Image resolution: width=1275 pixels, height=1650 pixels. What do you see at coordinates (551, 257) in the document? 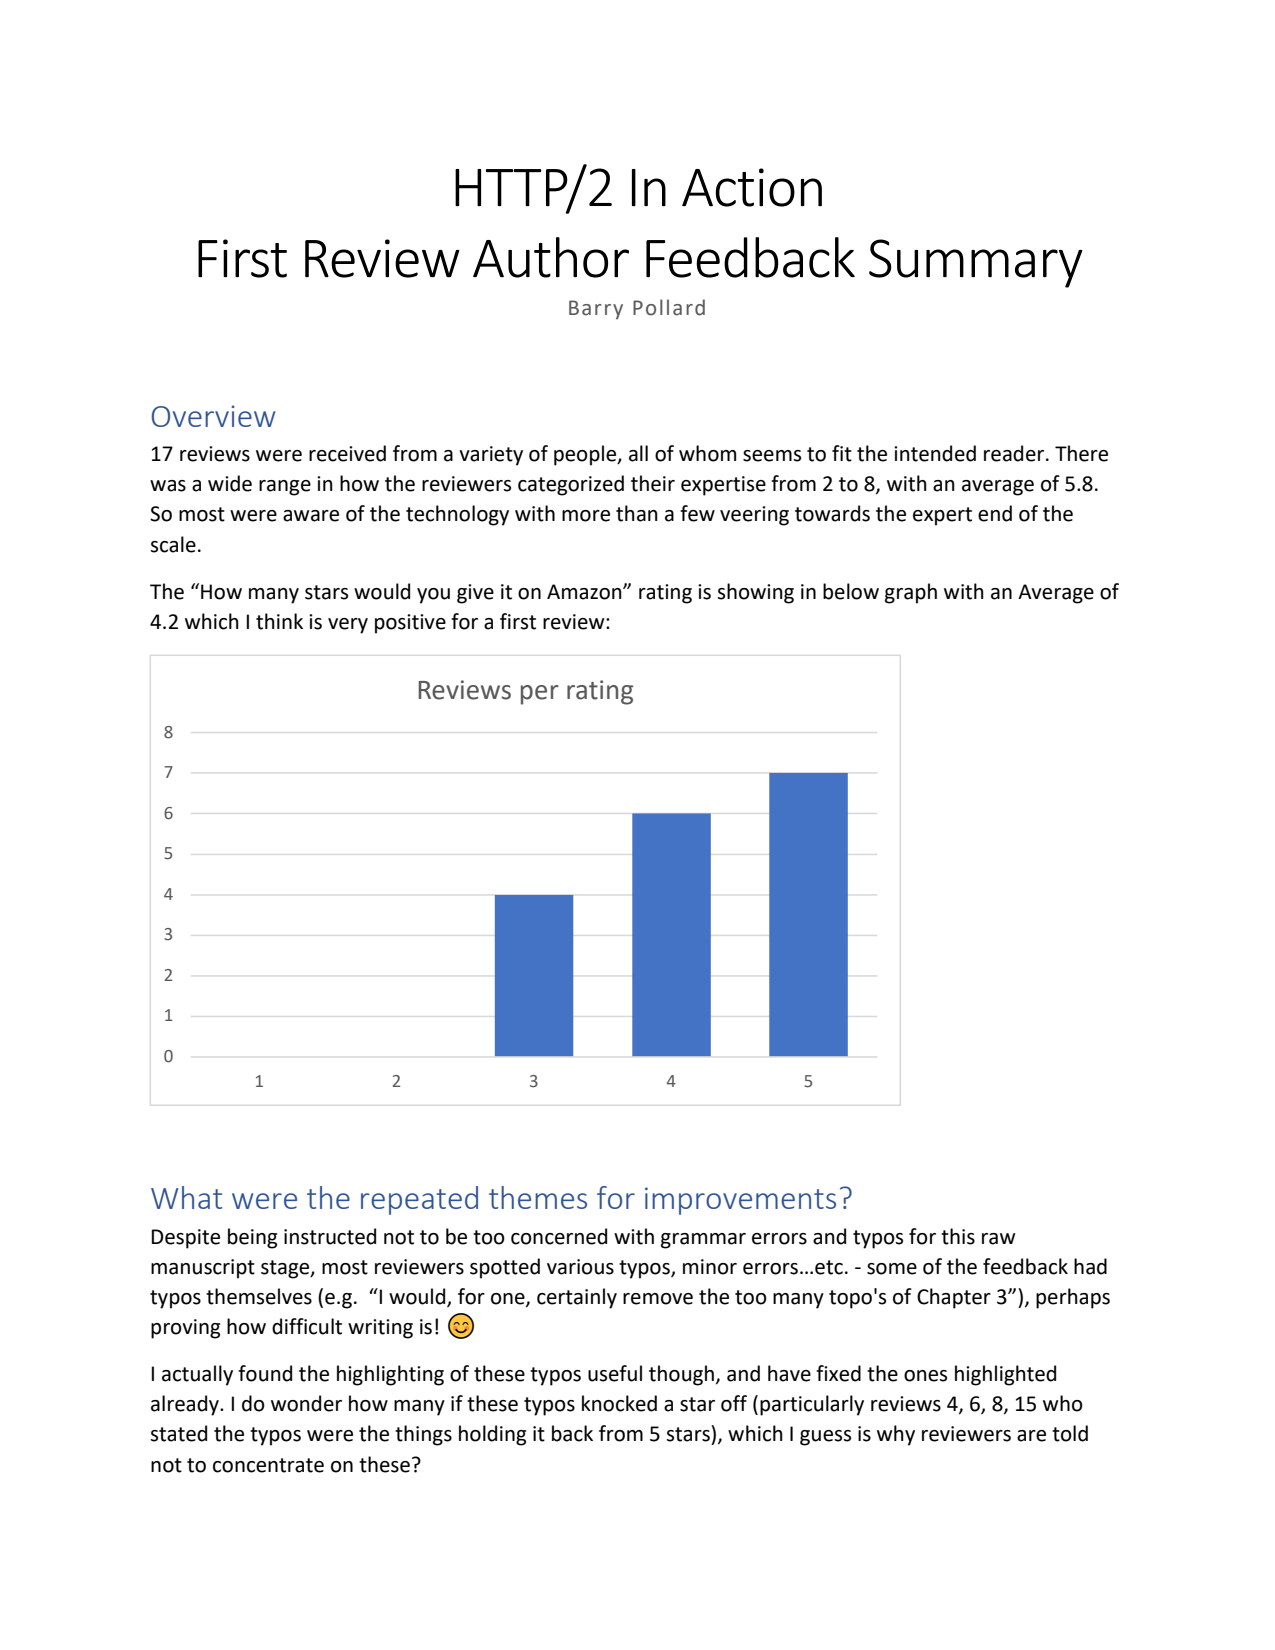
I see `Author` at bounding box center [551, 257].
